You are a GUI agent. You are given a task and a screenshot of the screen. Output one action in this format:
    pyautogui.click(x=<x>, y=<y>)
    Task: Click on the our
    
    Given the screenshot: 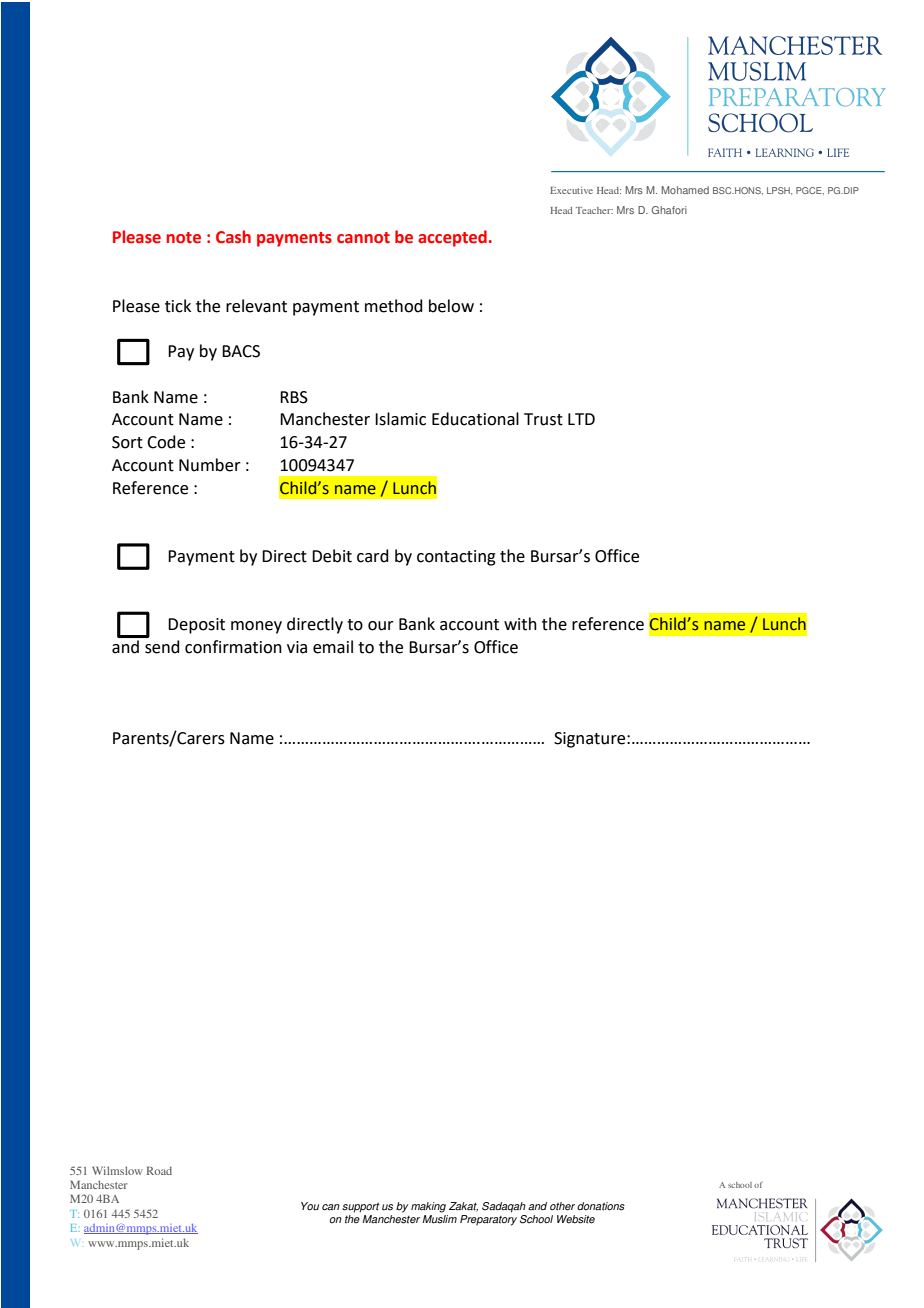 What is the action you would take?
    pyautogui.click(x=381, y=626)
